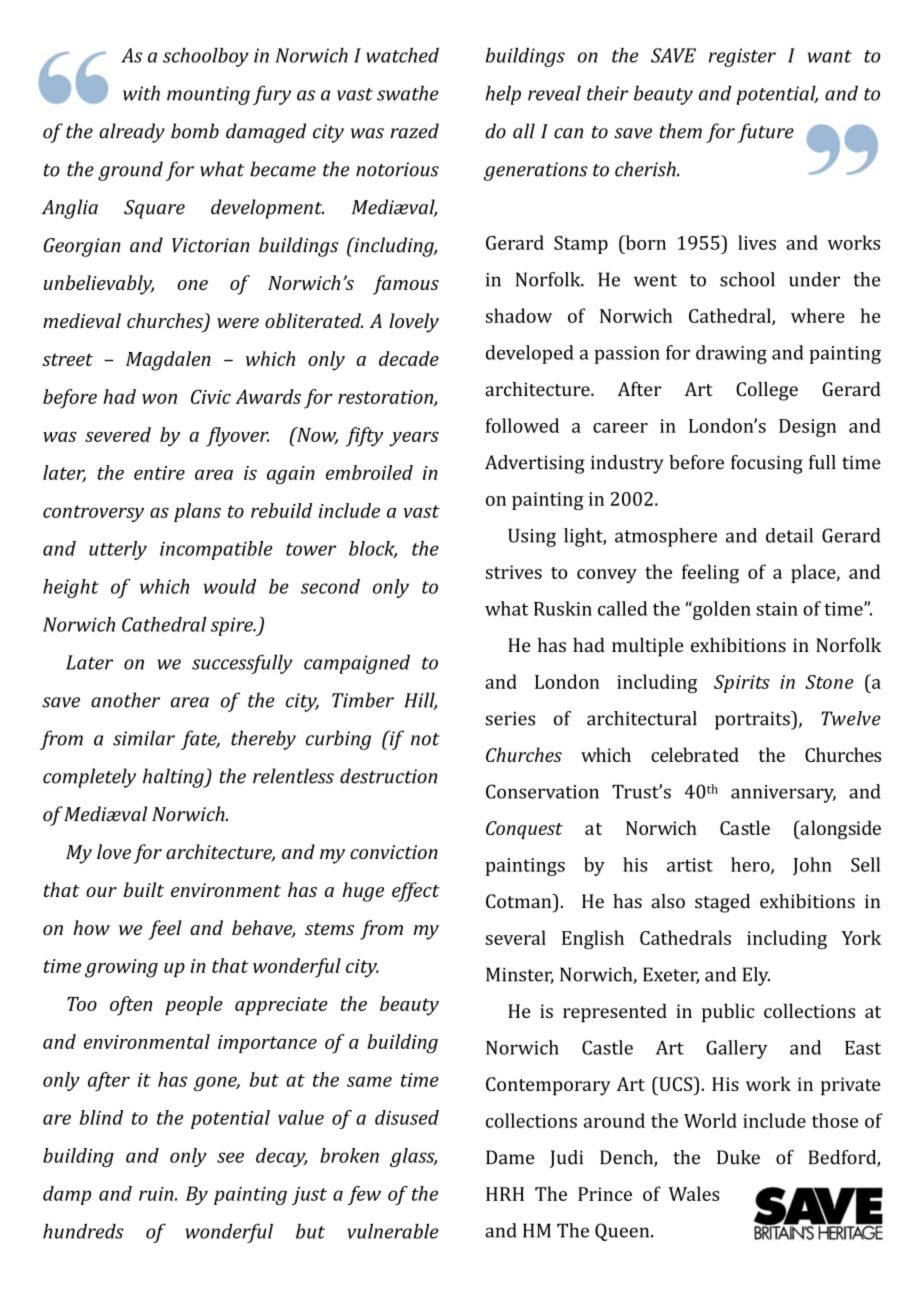  Describe the element at coordinates (777, 609) in the screenshot. I see `stain` at that location.
